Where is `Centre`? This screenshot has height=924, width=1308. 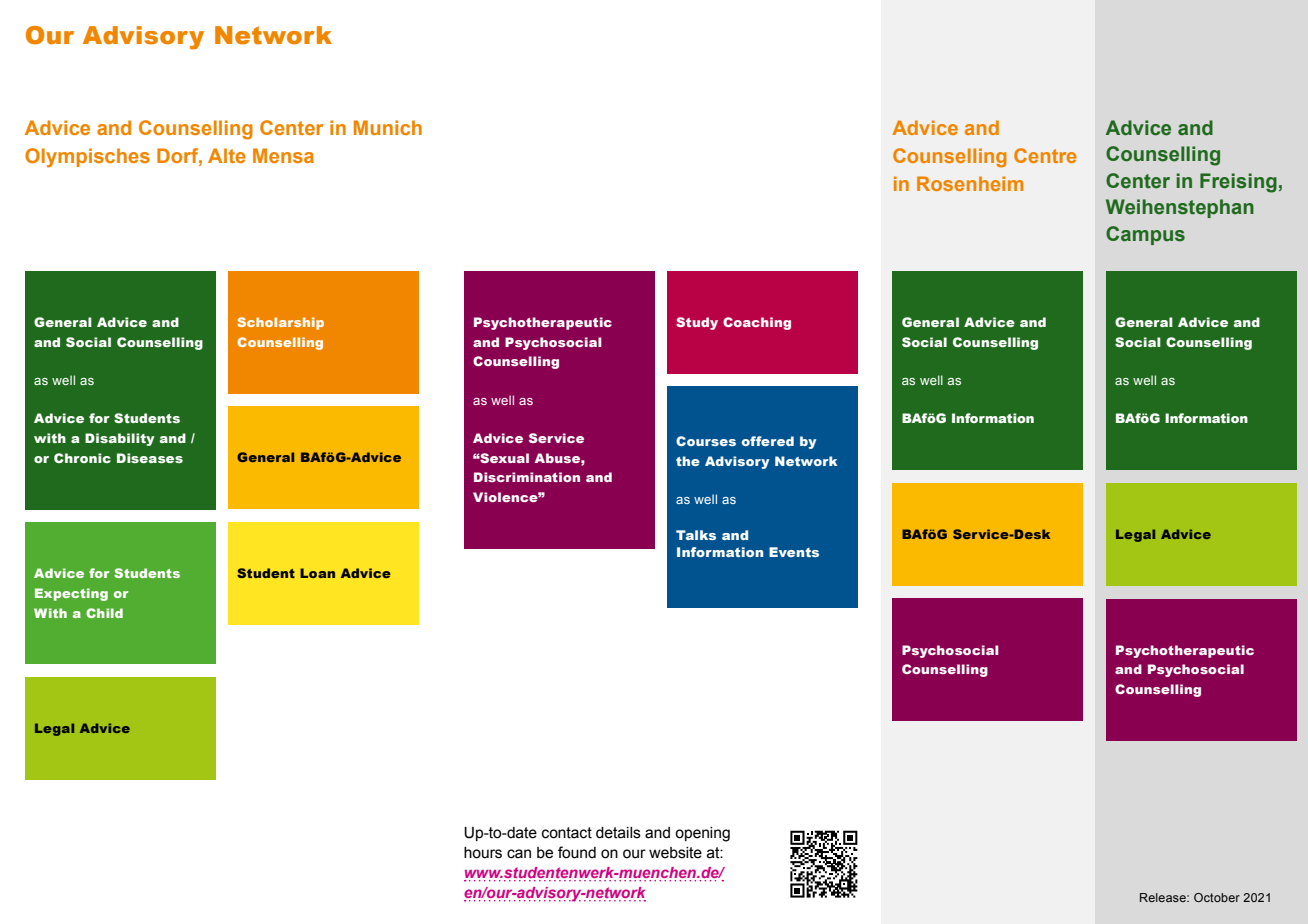 Centre is located at coordinates (1045, 155).
